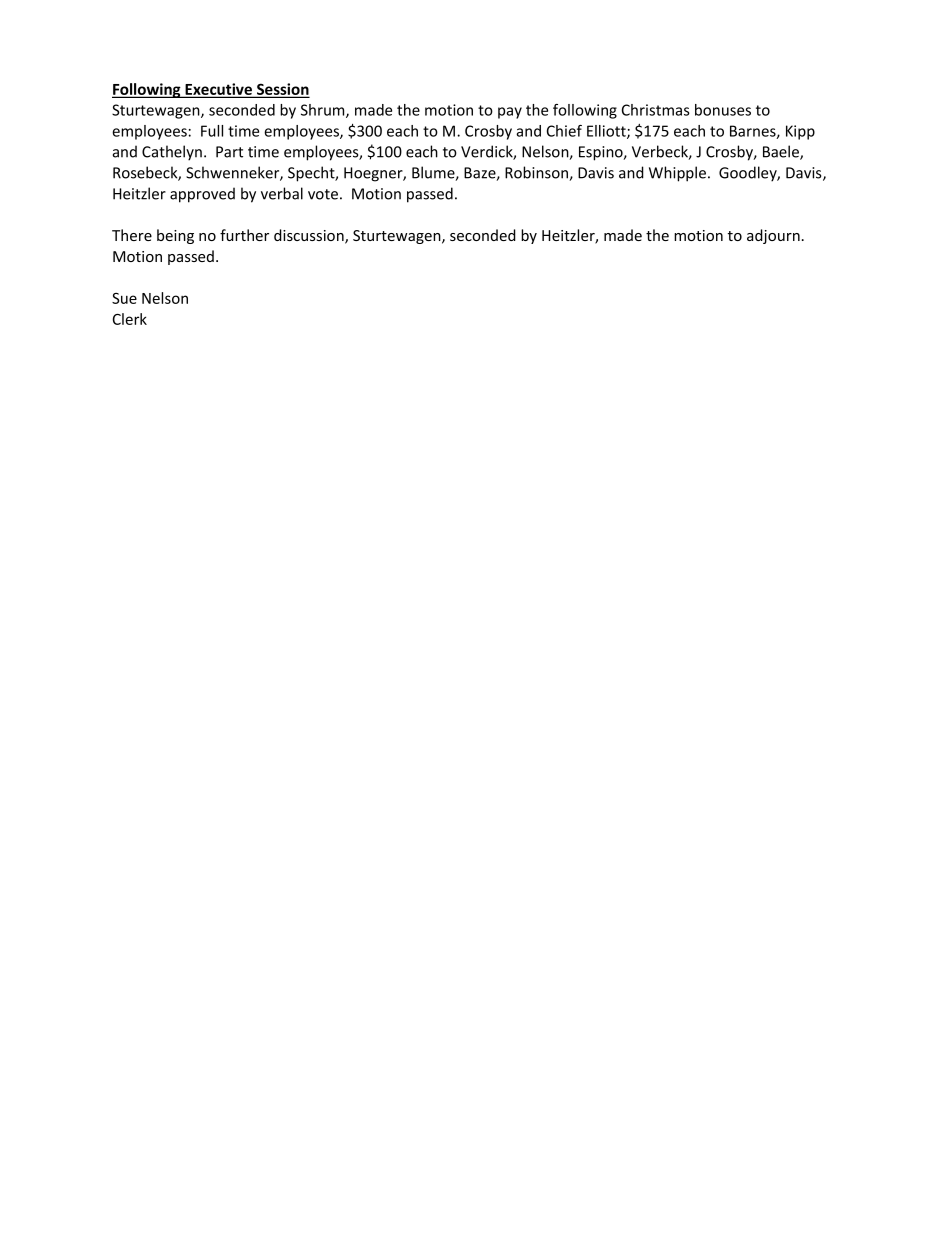 The height and width of the page is (1233, 952). Describe the element at coordinates (218, 90) in the page. I see `Executive` at that location.
